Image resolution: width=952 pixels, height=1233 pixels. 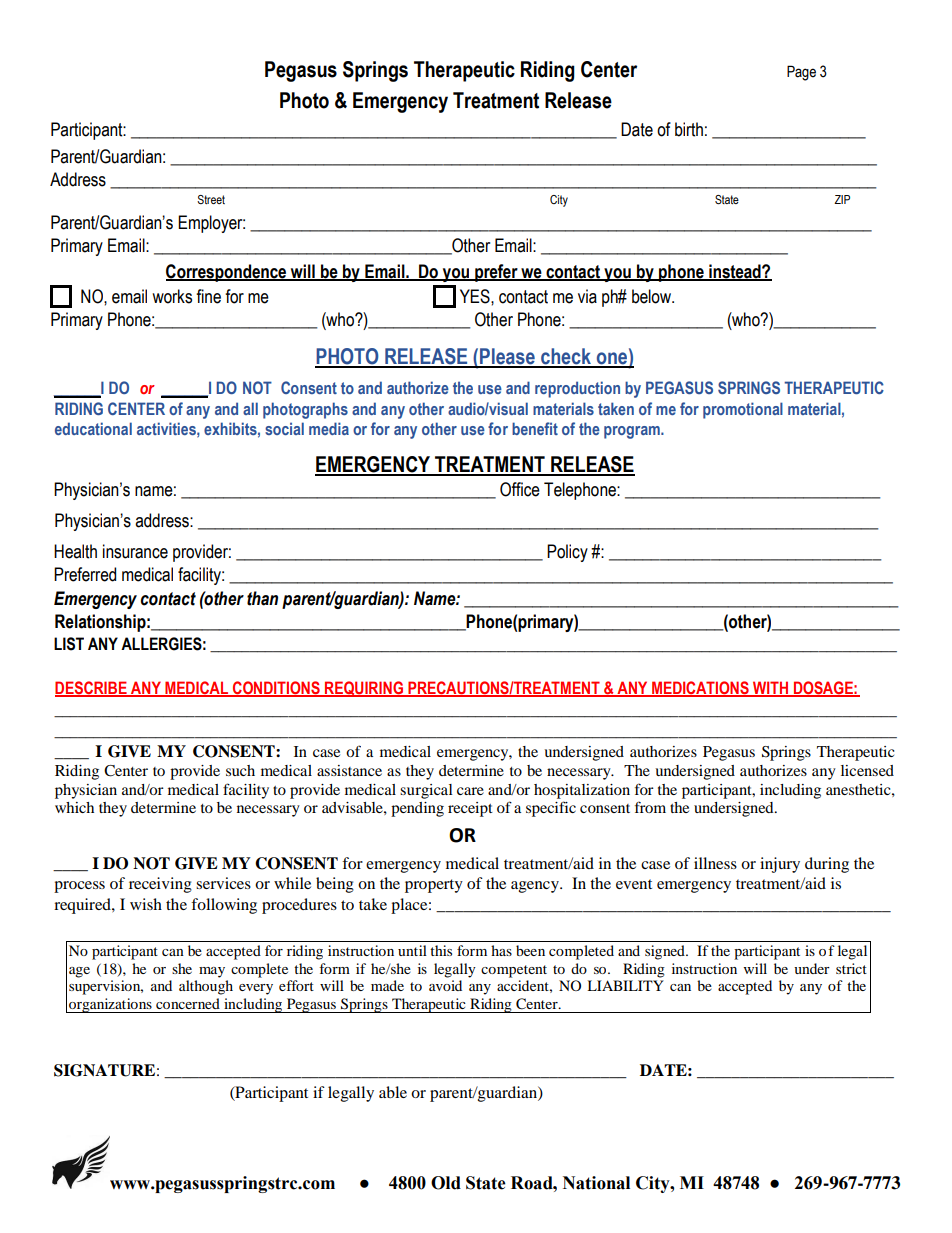 I want to click on promotional, so click(x=743, y=410).
